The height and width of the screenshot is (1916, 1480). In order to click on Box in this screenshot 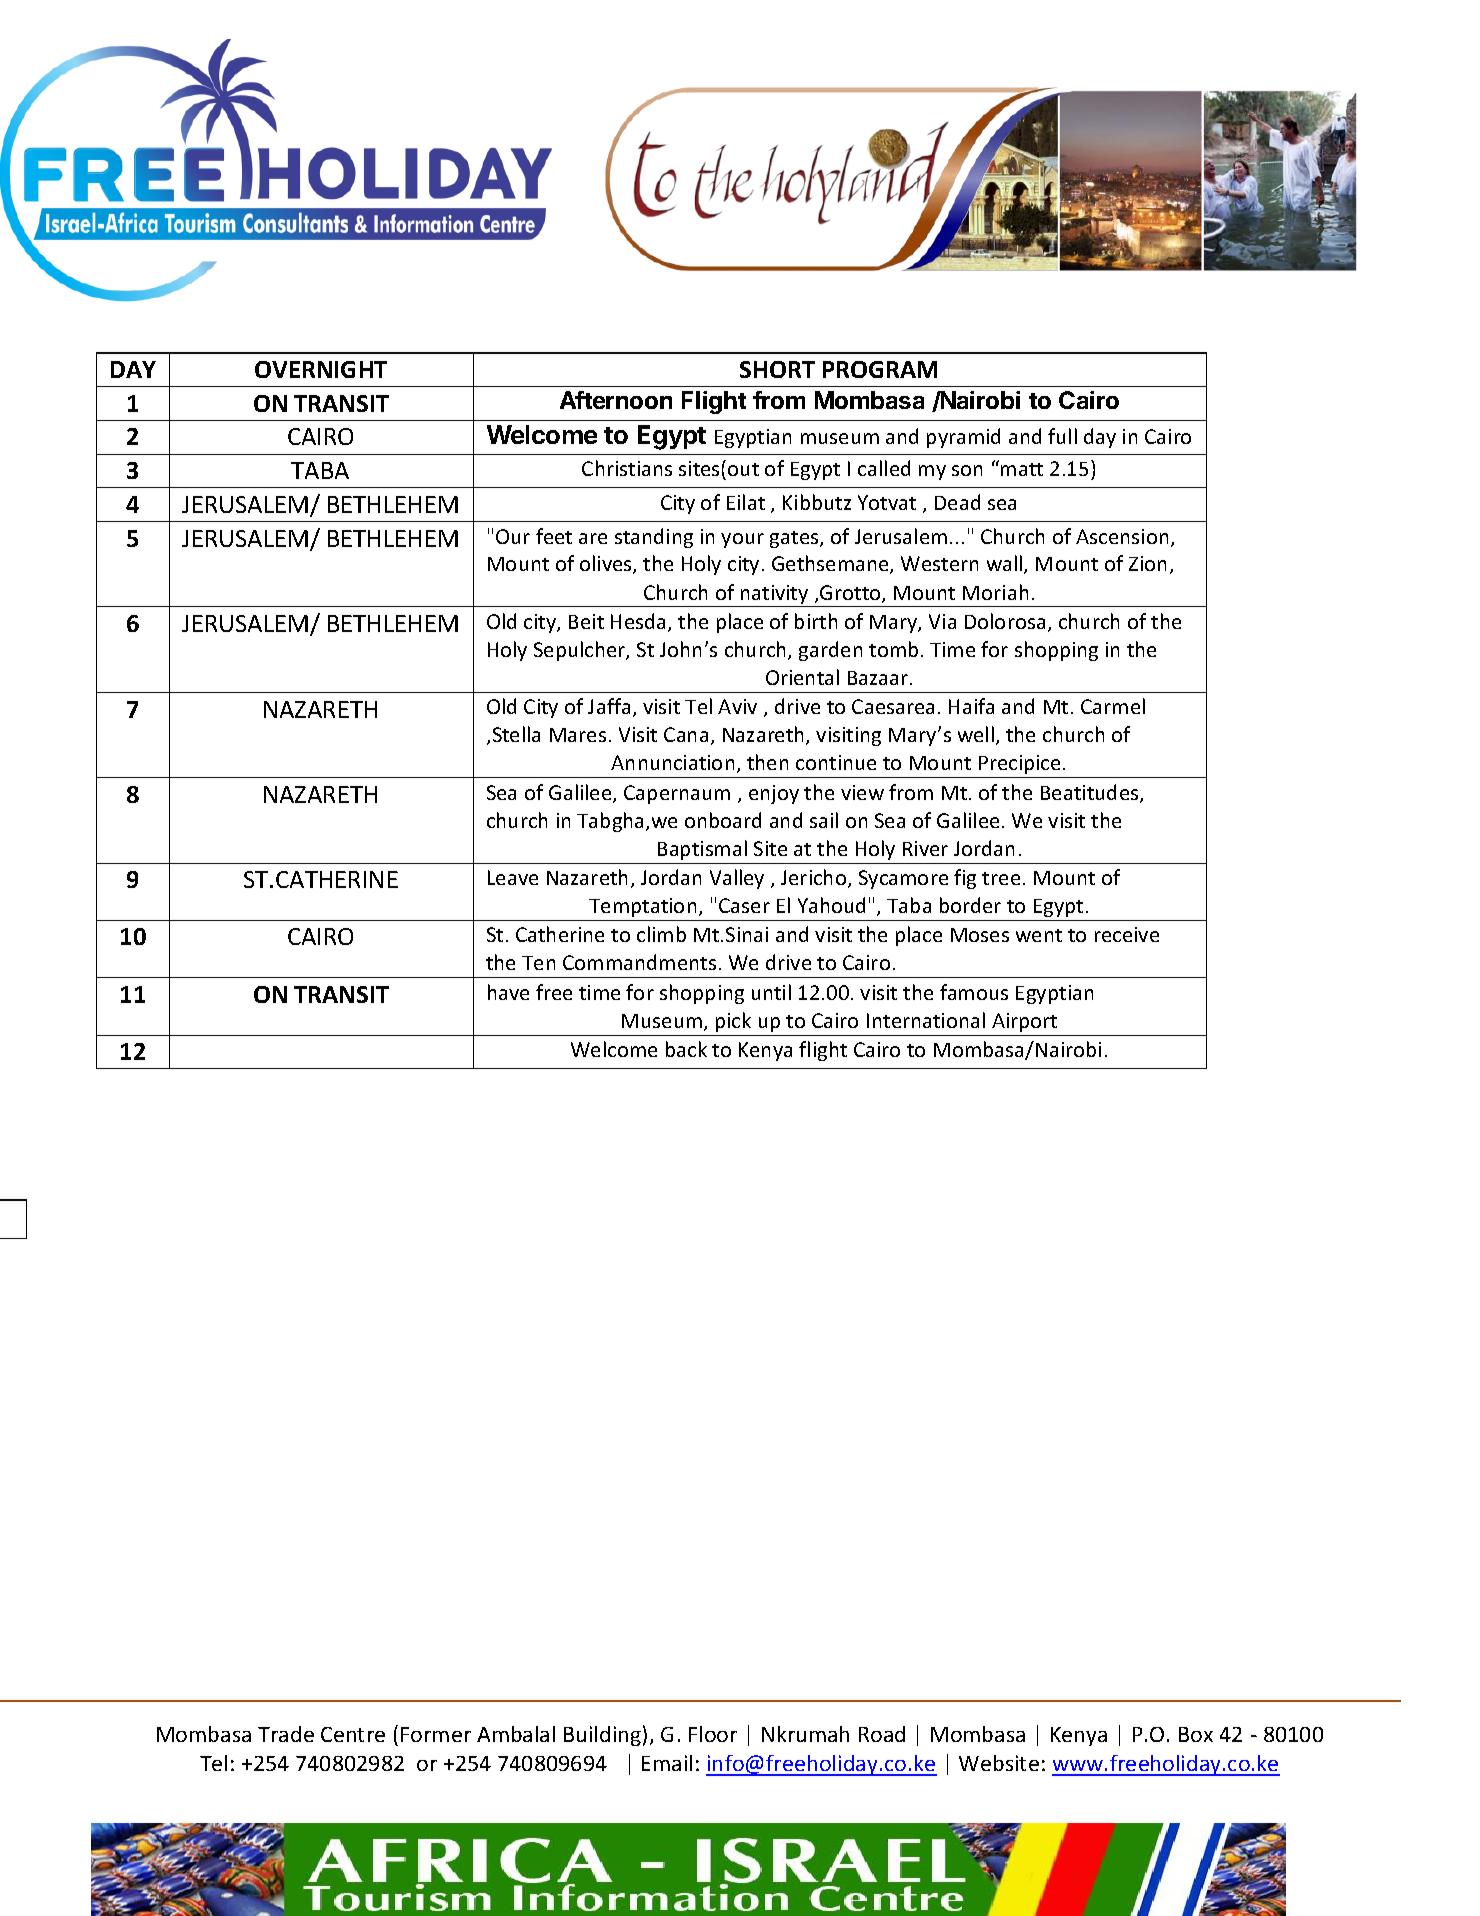, I will do `click(1196, 1734)`.
